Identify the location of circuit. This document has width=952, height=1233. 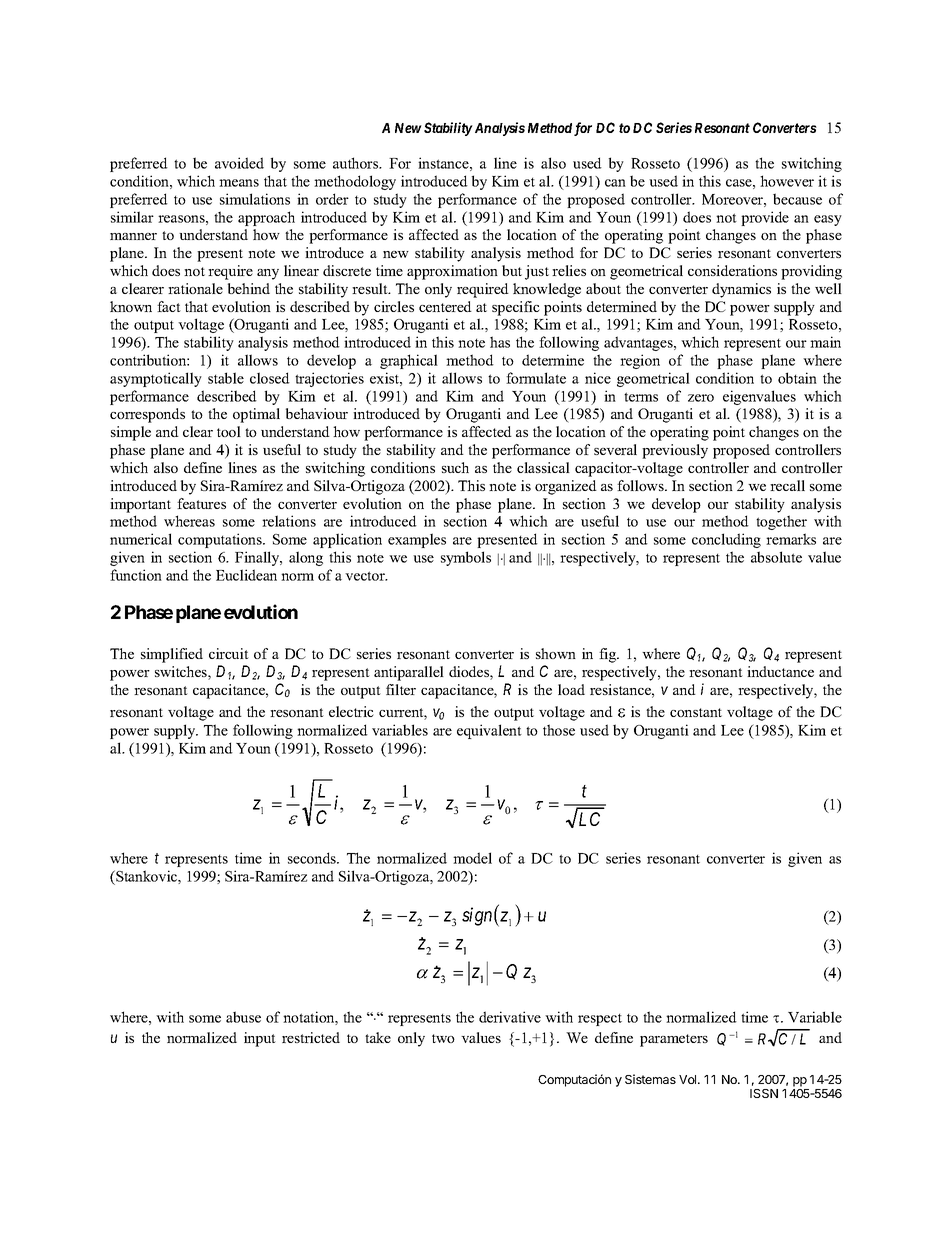
(229, 653).
